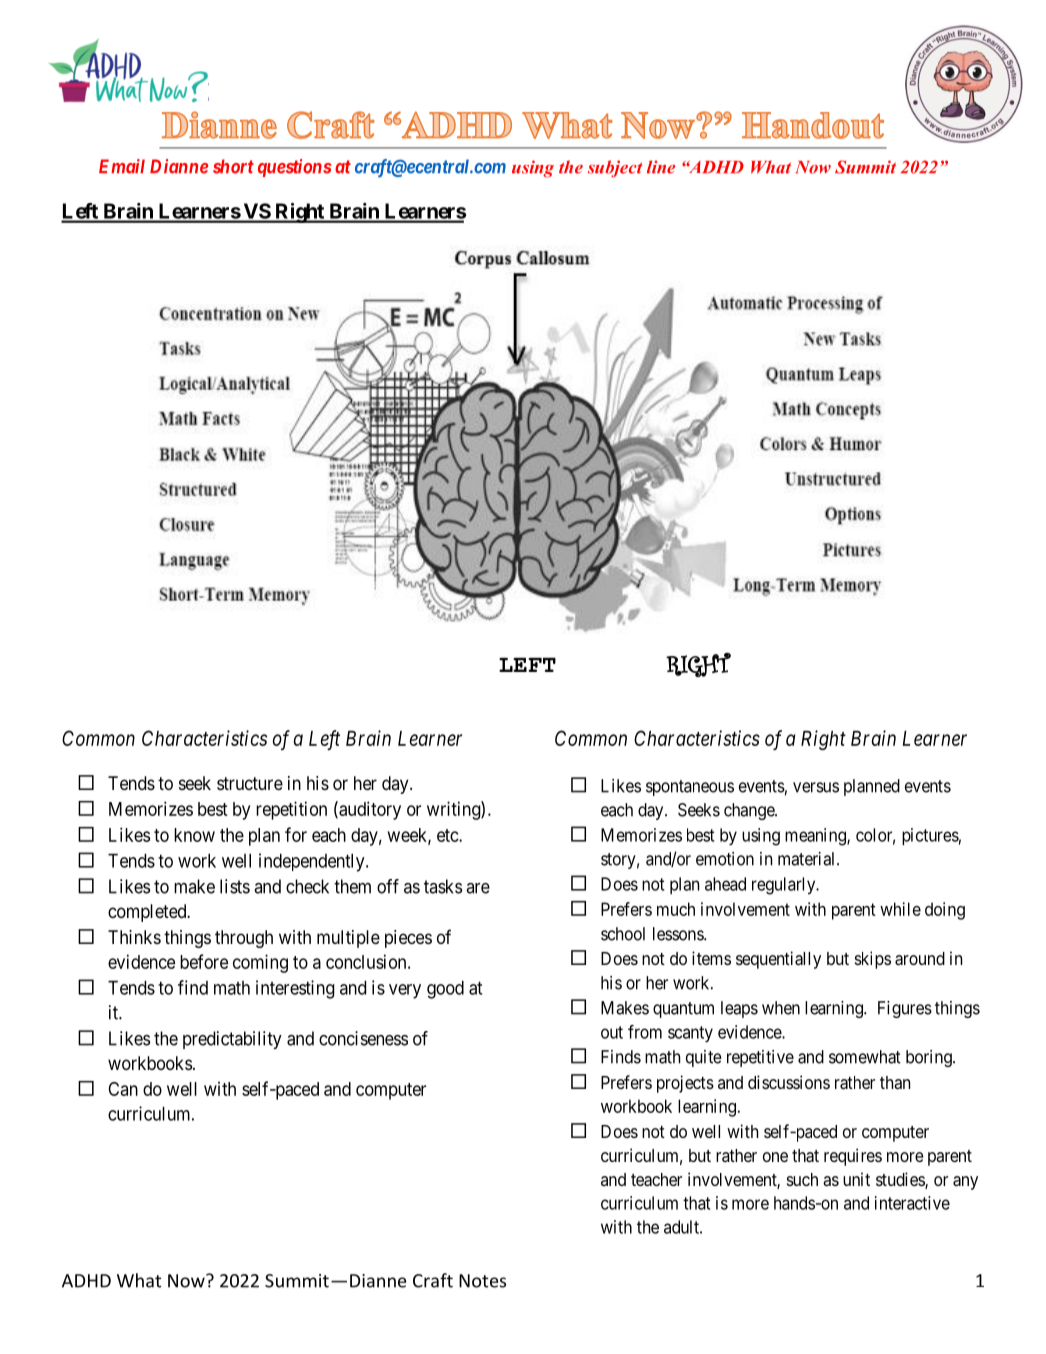 This document has width=1046, height=1354. I want to click on subject, so click(615, 168).
